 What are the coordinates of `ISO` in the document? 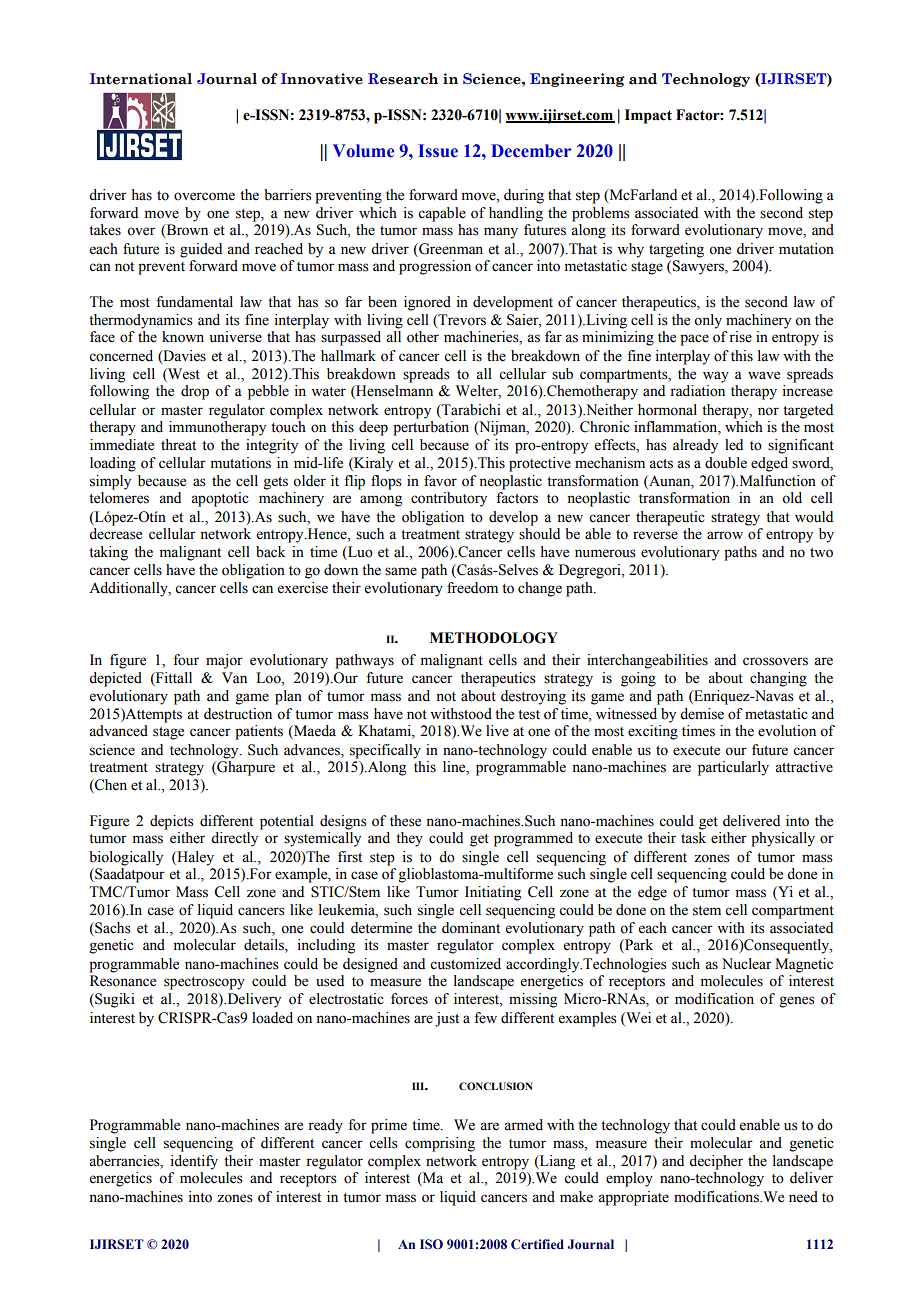 It's located at (431, 1244).
